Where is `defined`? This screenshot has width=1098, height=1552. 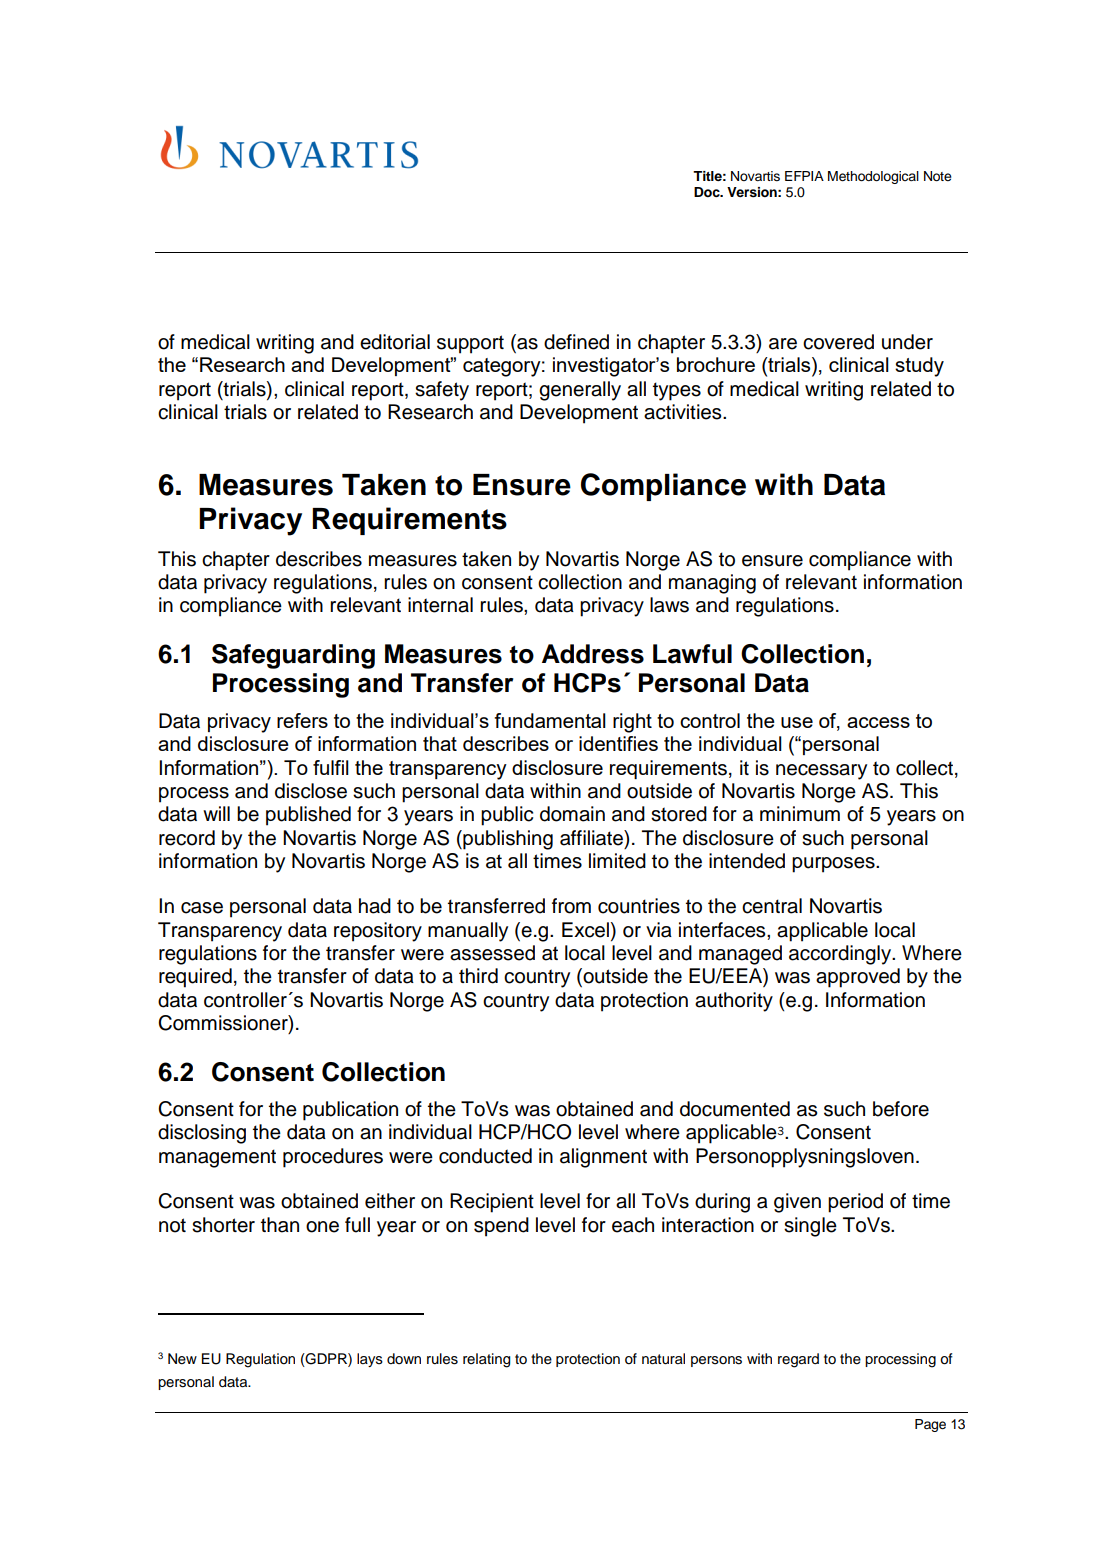
defined is located at coordinates (576, 342).
